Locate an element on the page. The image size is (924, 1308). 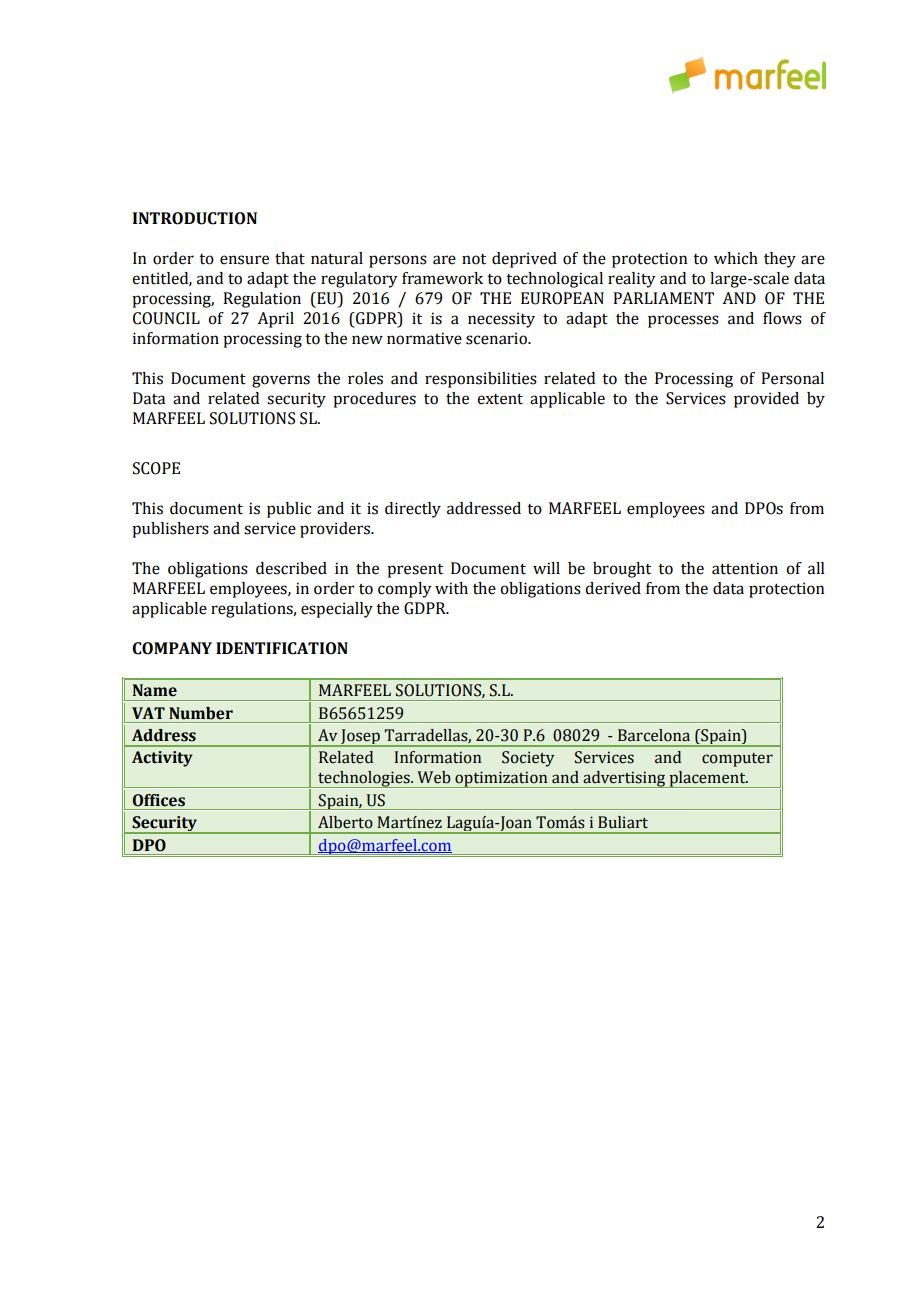
Offices is located at coordinates (159, 800).
